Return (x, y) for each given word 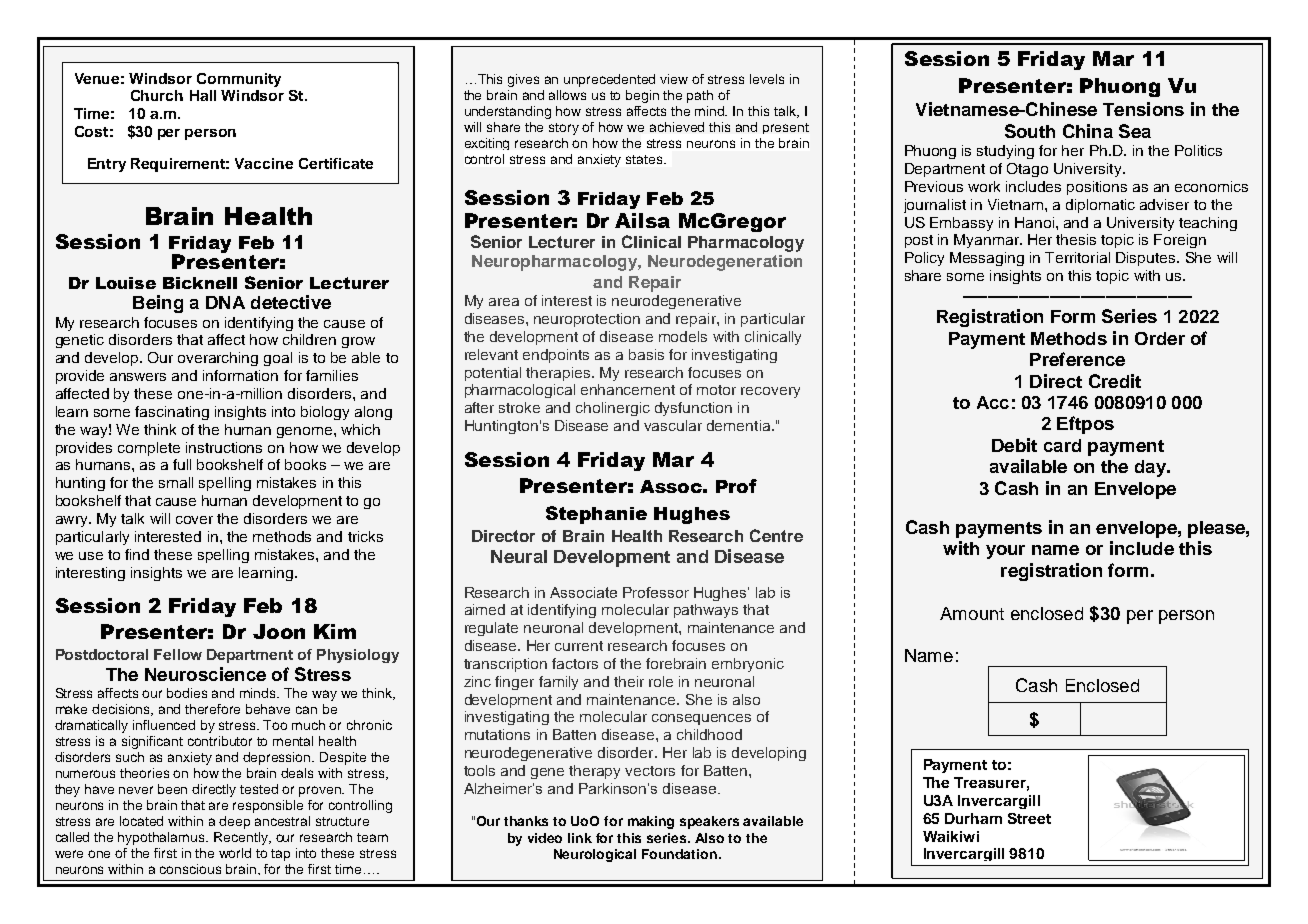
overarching (218, 359)
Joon (279, 631)
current (579, 646)
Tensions (1143, 109)
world (235, 853)
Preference (1077, 359)
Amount (972, 613)
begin (642, 96)
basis (646, 354)
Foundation (679, 854)
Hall (203, 95)
